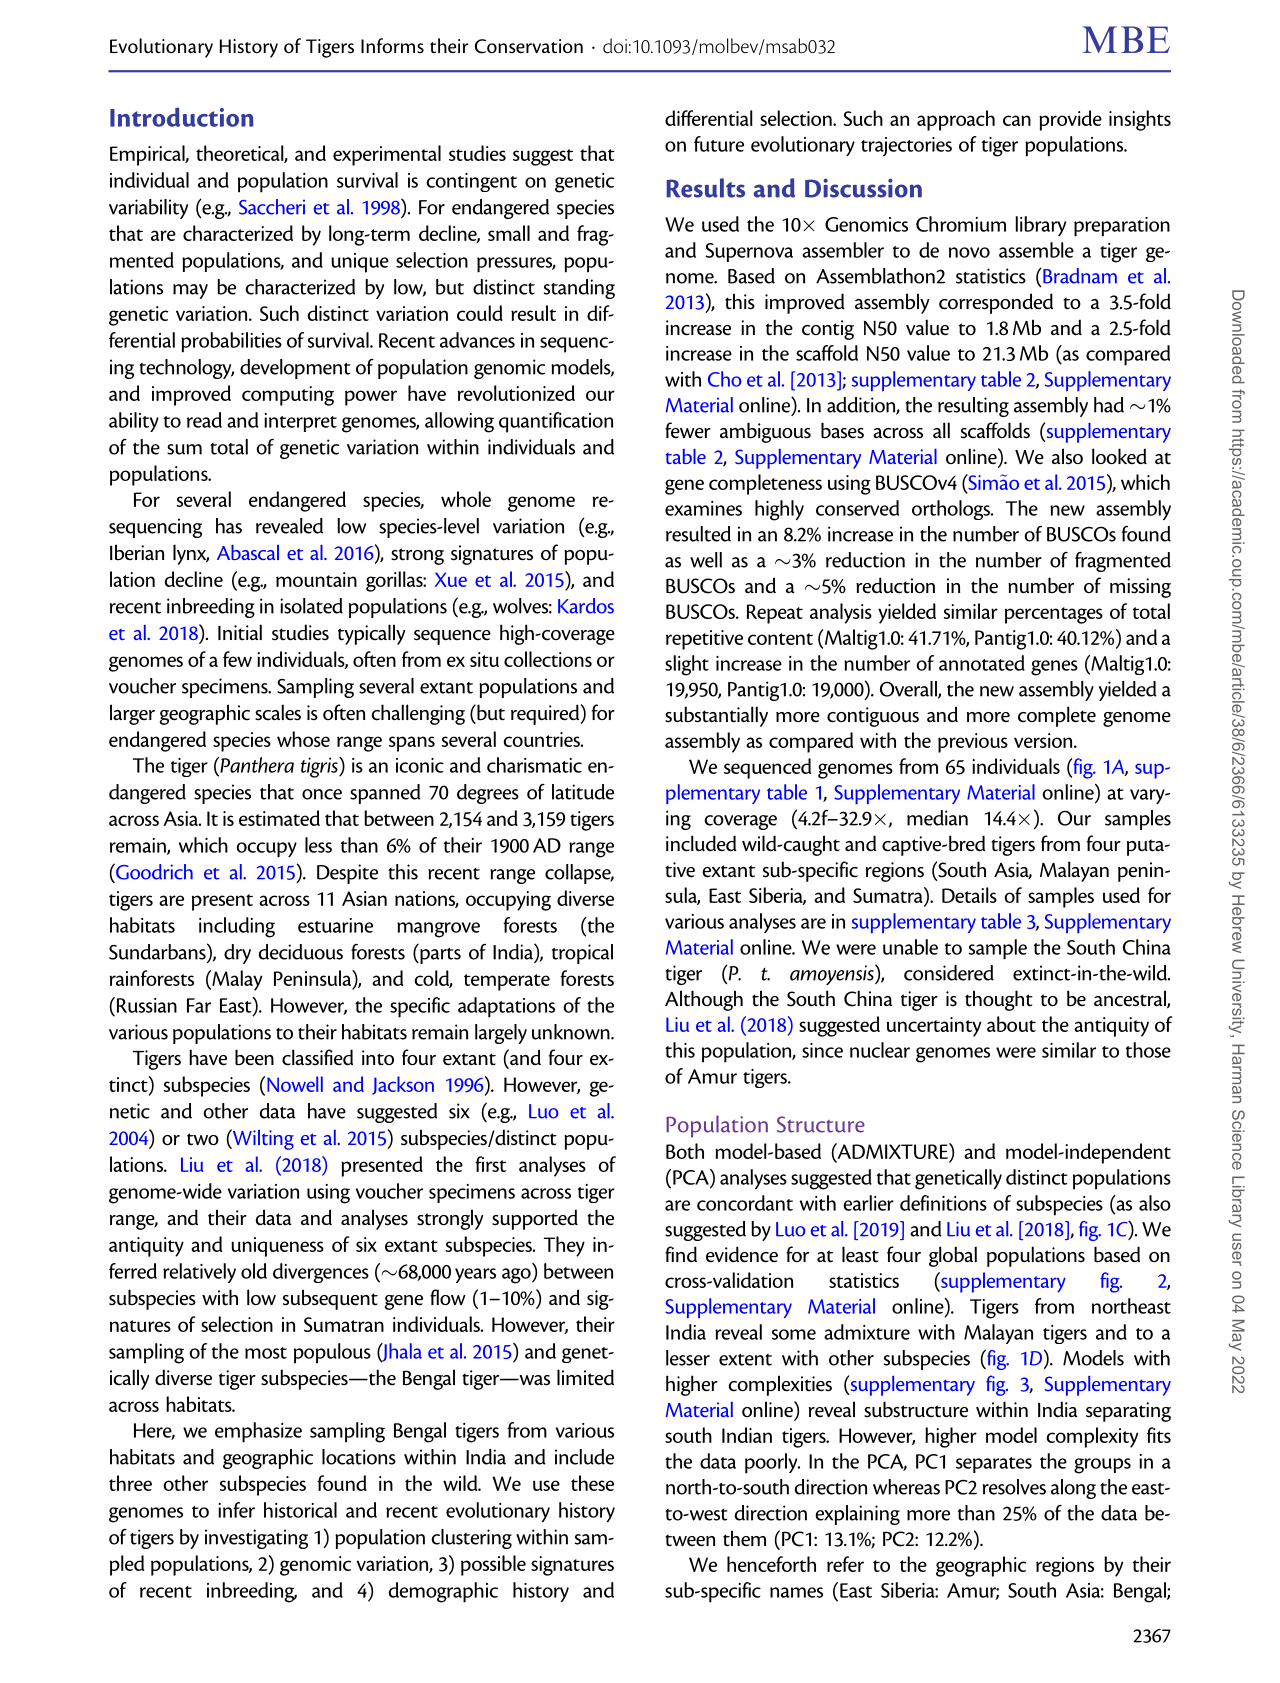 Image resolution: width=1280 pixels, height=1683 pixels. Describe the element at coordinates (1014, 1487) in the screenshot. I see `resolves` at that location.
